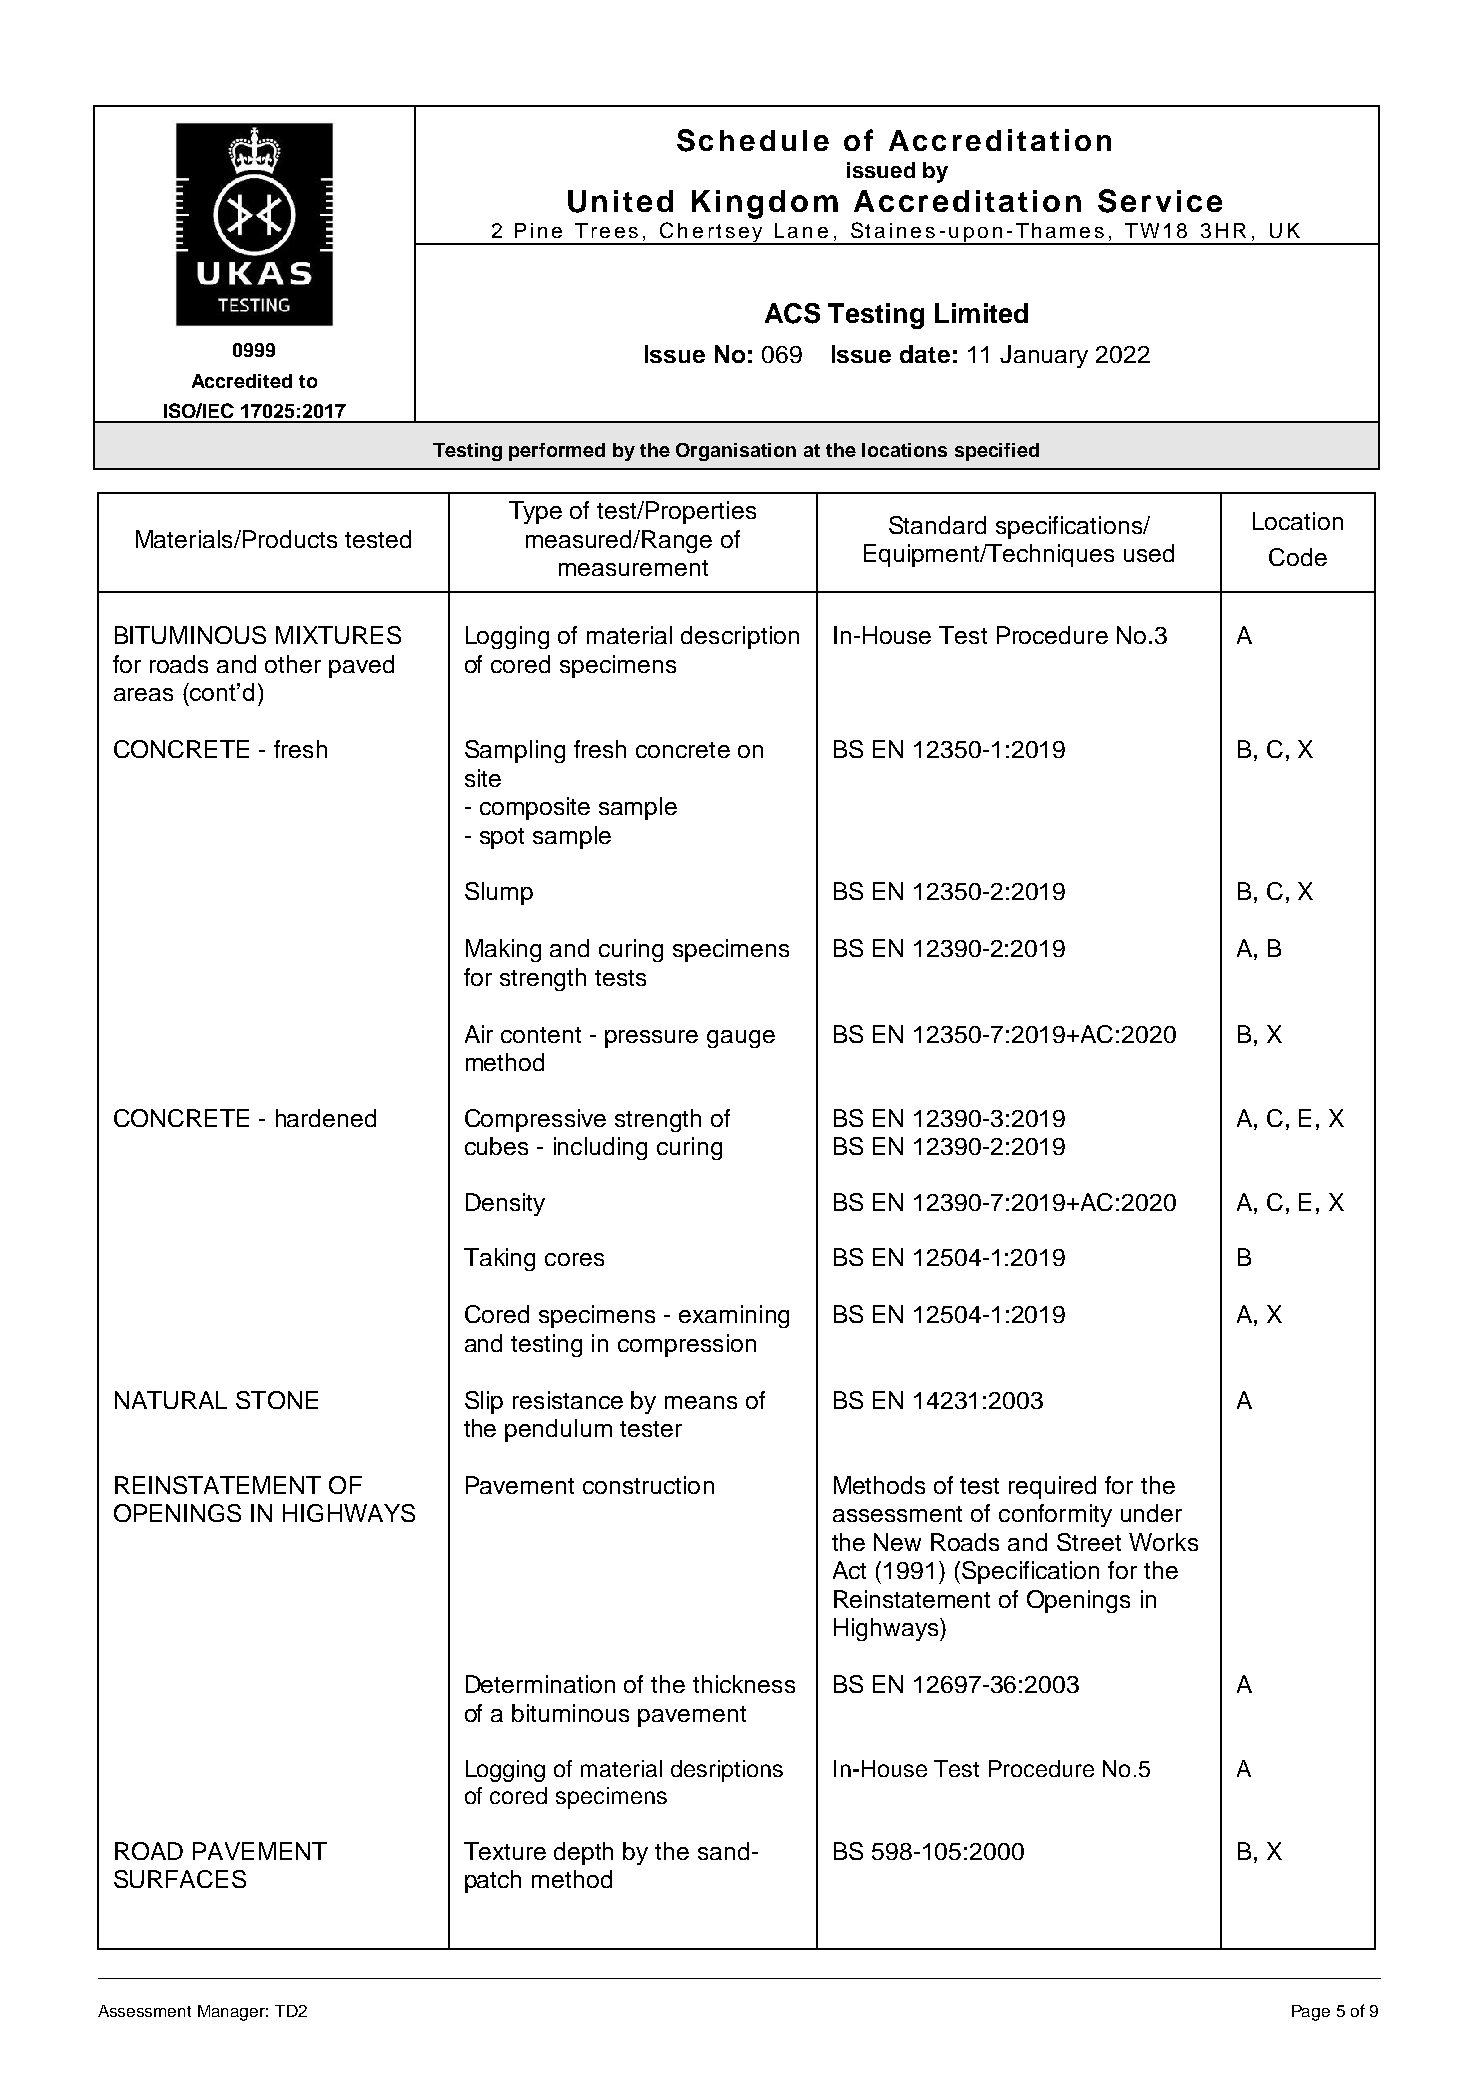  I want to click on SURFACES, so click(180, 1879).
